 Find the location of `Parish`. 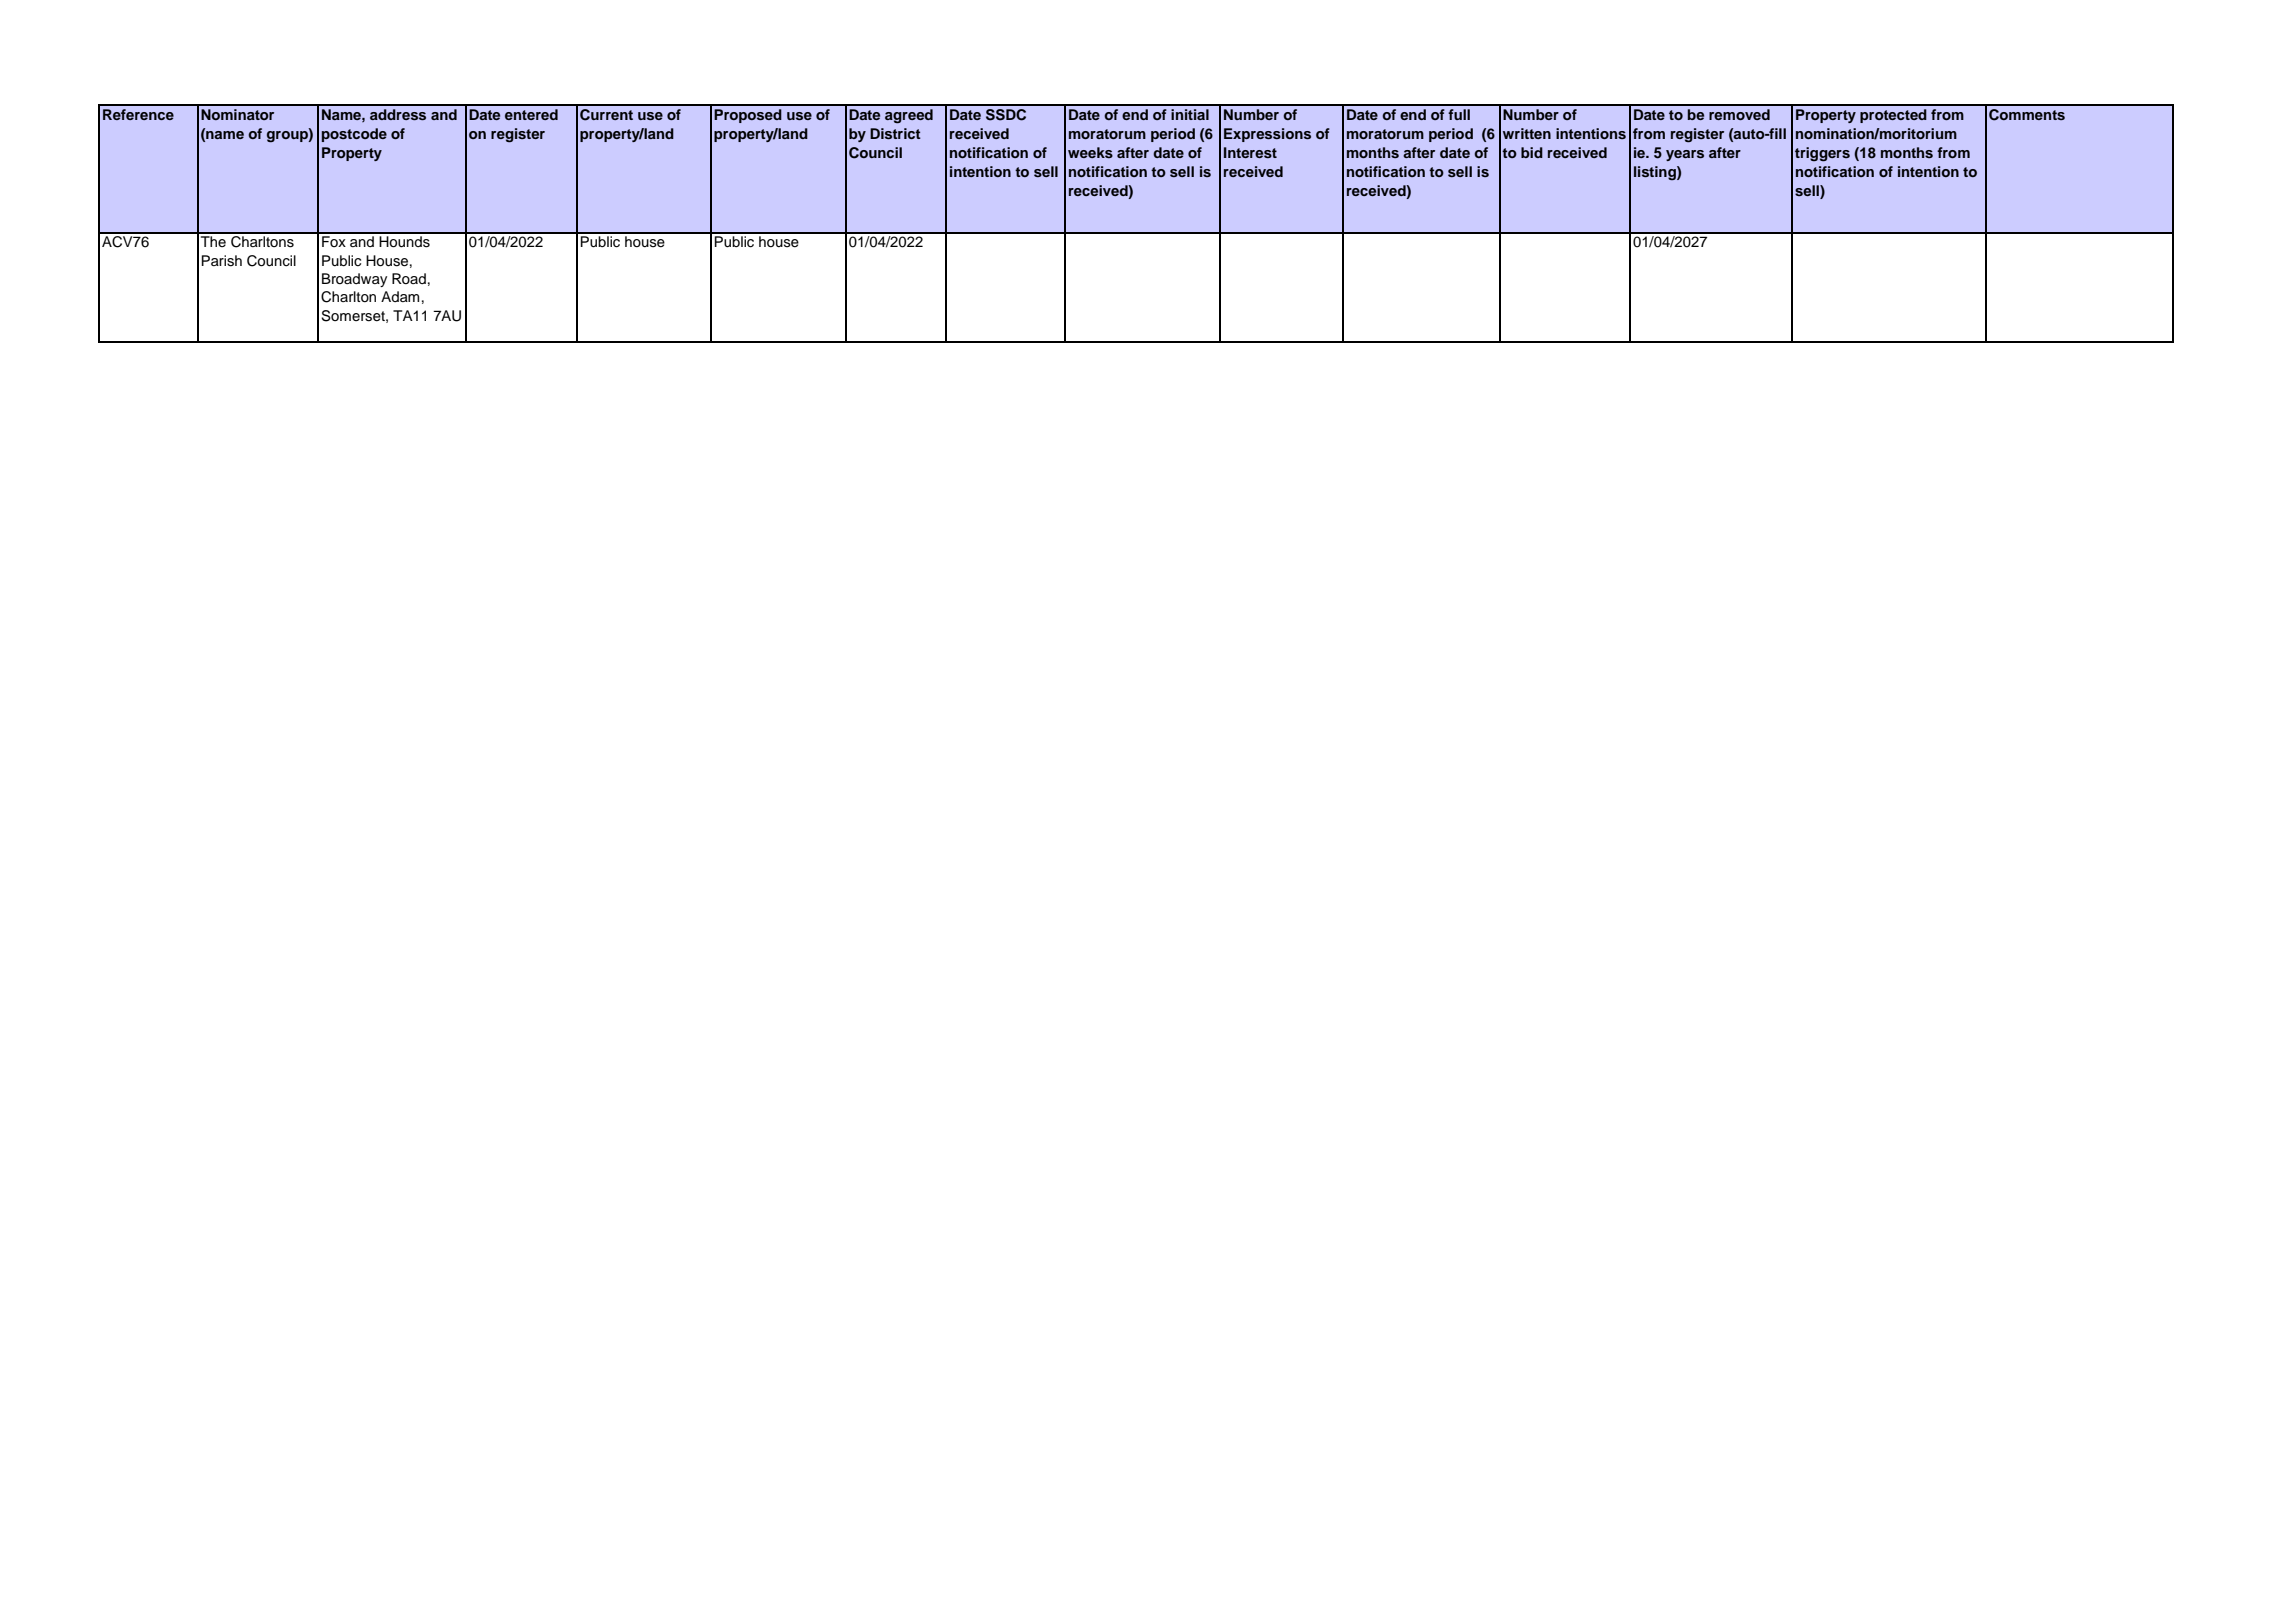

Parish is located at coordinates (222, 261).
